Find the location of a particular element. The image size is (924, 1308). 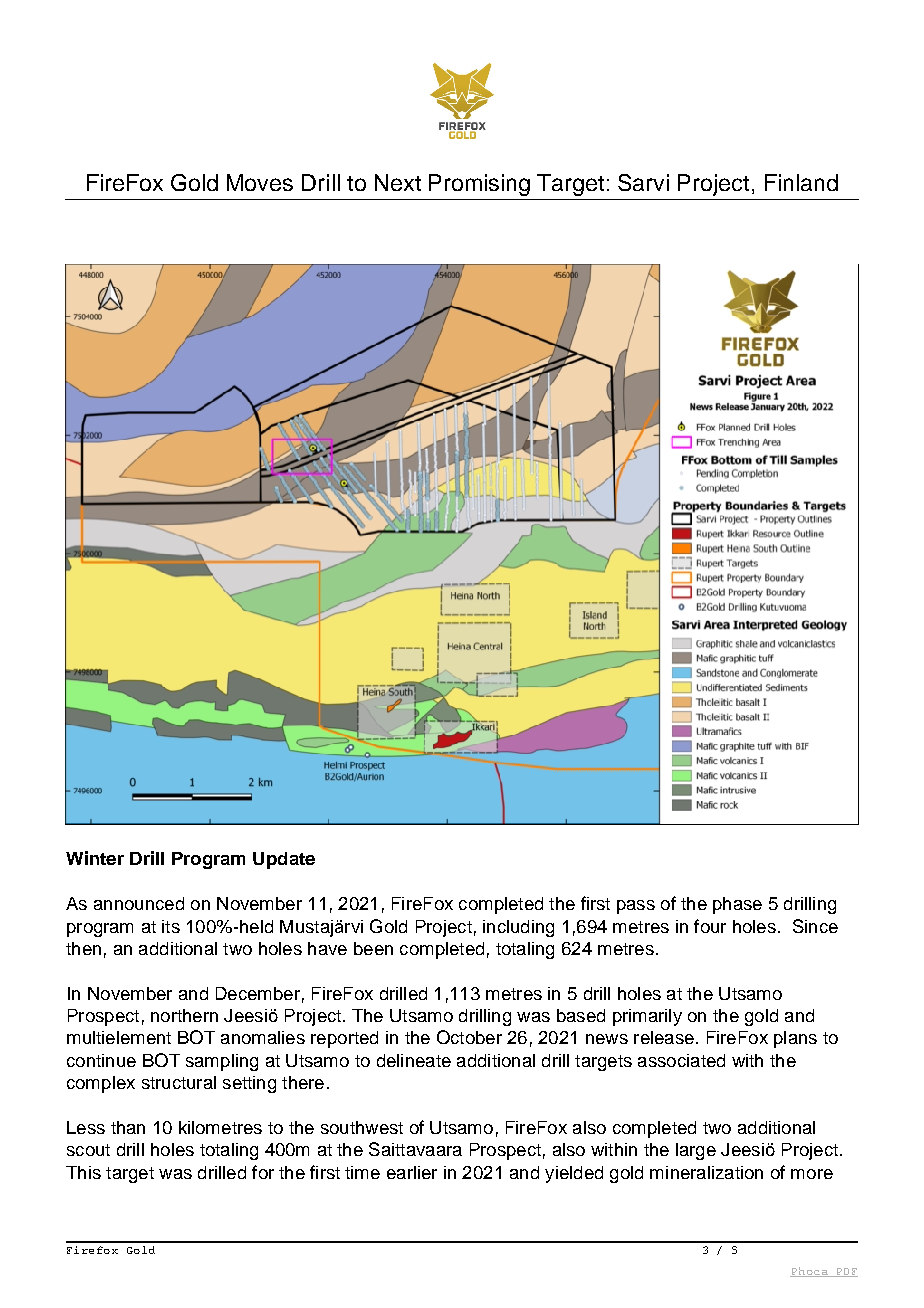

announced is located at coordinates (139, 903).
